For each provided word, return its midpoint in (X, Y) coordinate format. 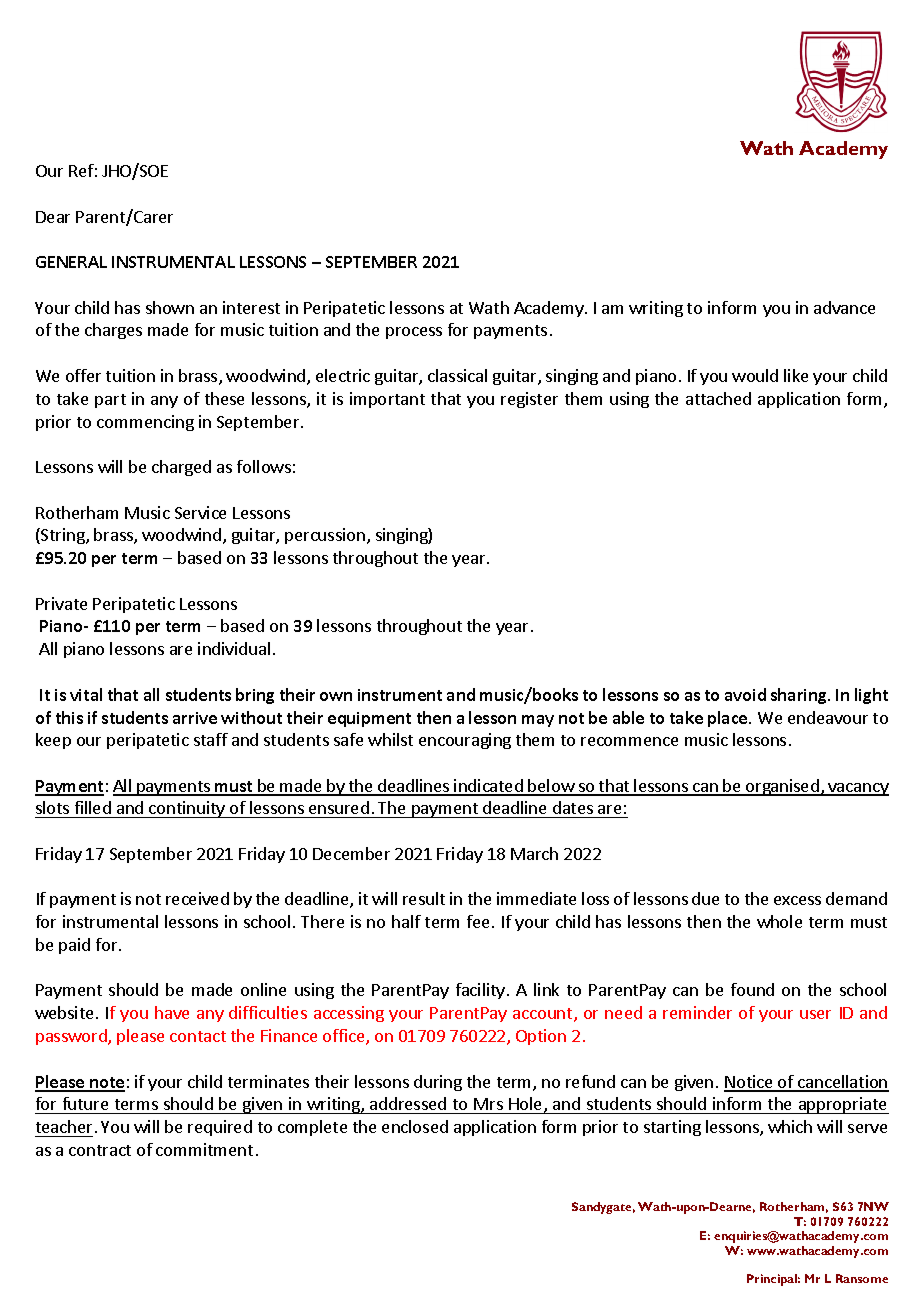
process (414, 333)
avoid (745, 694)
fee (478, 921)
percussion (325, 536)
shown (170, 307)
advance (844, 307)
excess (797, 900)
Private (61, 603)
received (197, 898)
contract (100, 1150)
